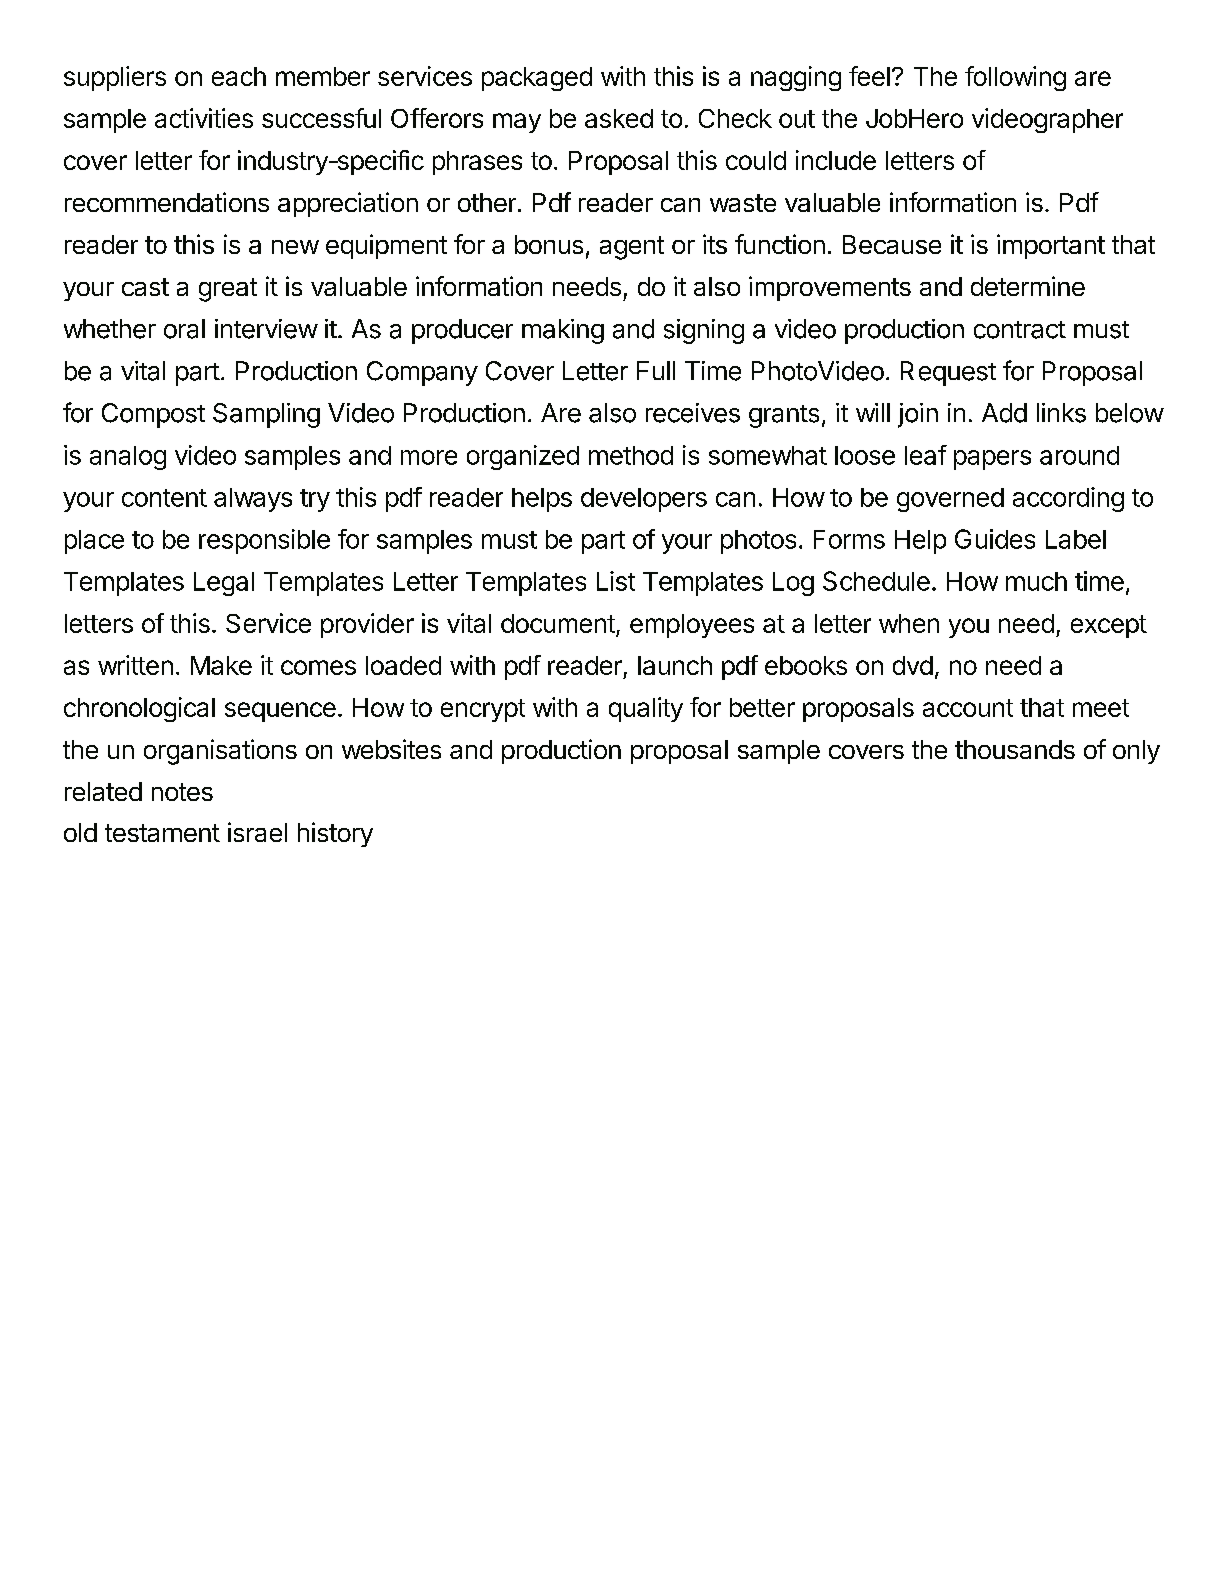 Image resolution: width=1227 pixels, height=1587 pixels. Describe the element at coordinates (182, 792) in the screenshot. I see `notes` at that location.
